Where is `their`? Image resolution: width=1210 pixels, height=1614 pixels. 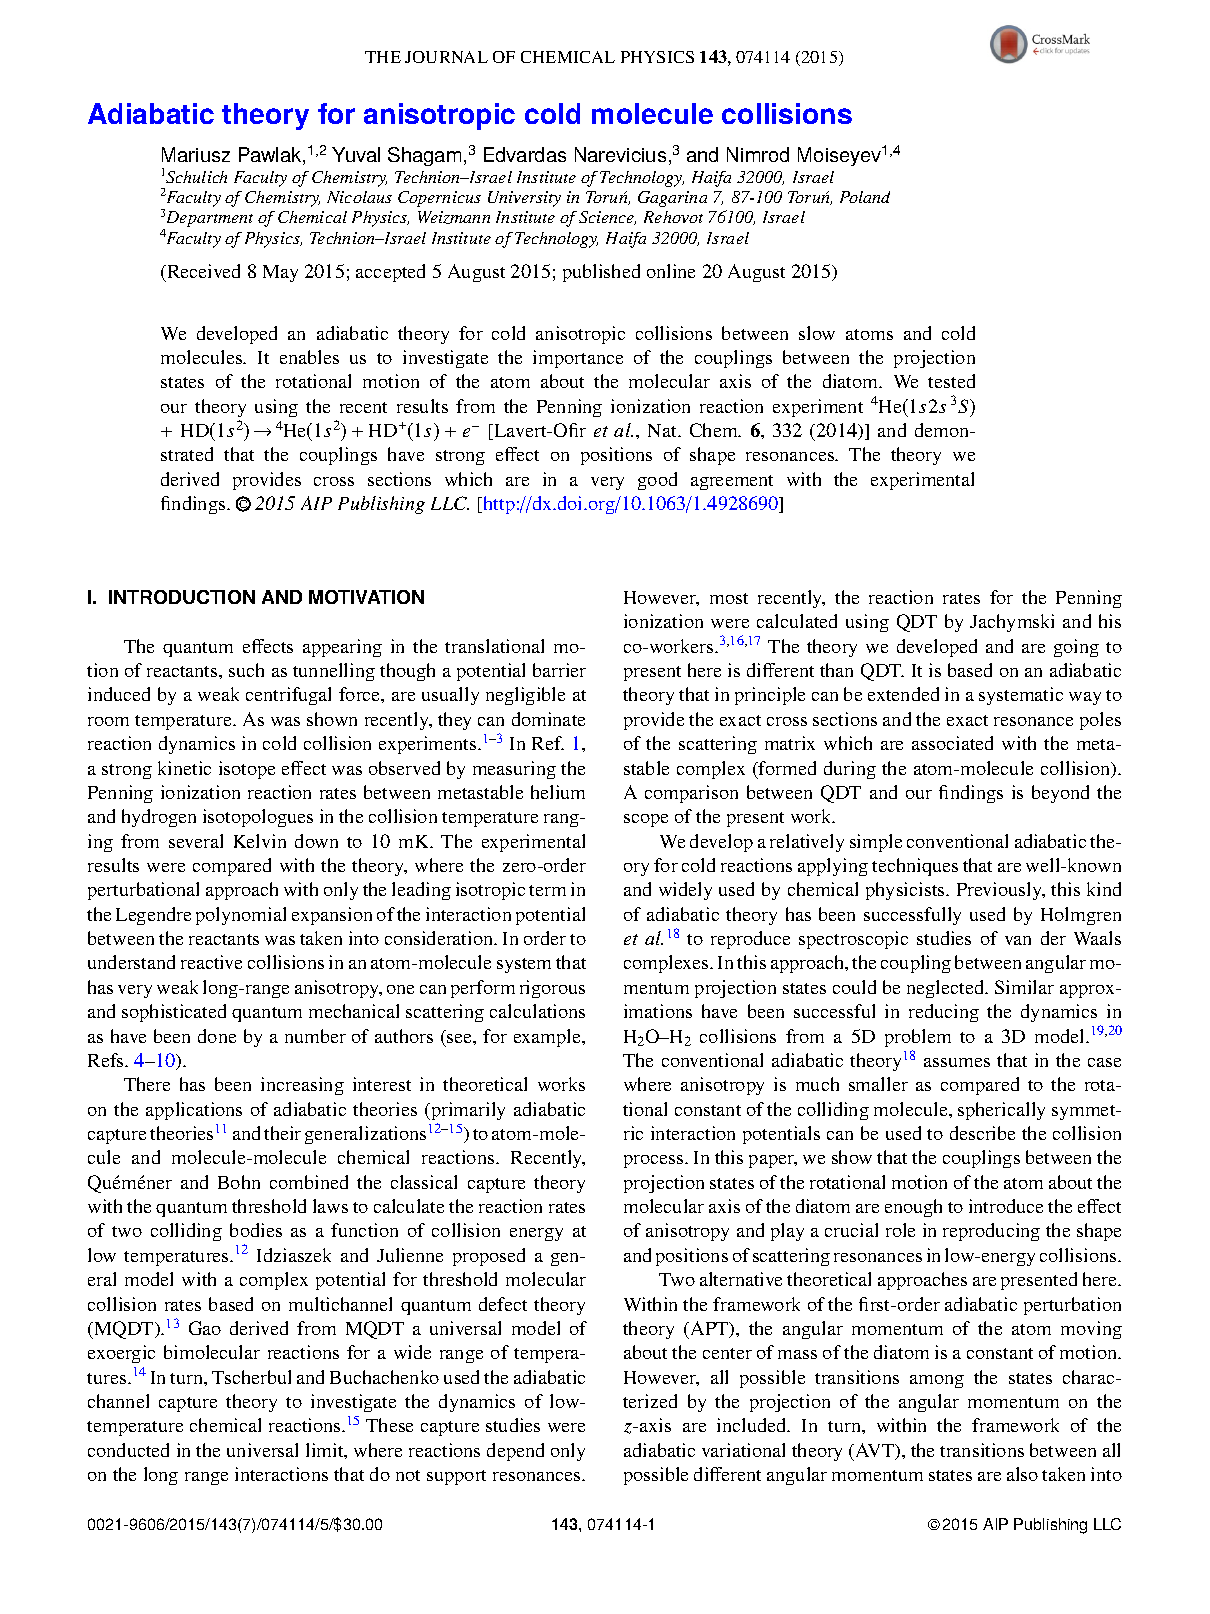 their is located at coordinates (282, 1133).
